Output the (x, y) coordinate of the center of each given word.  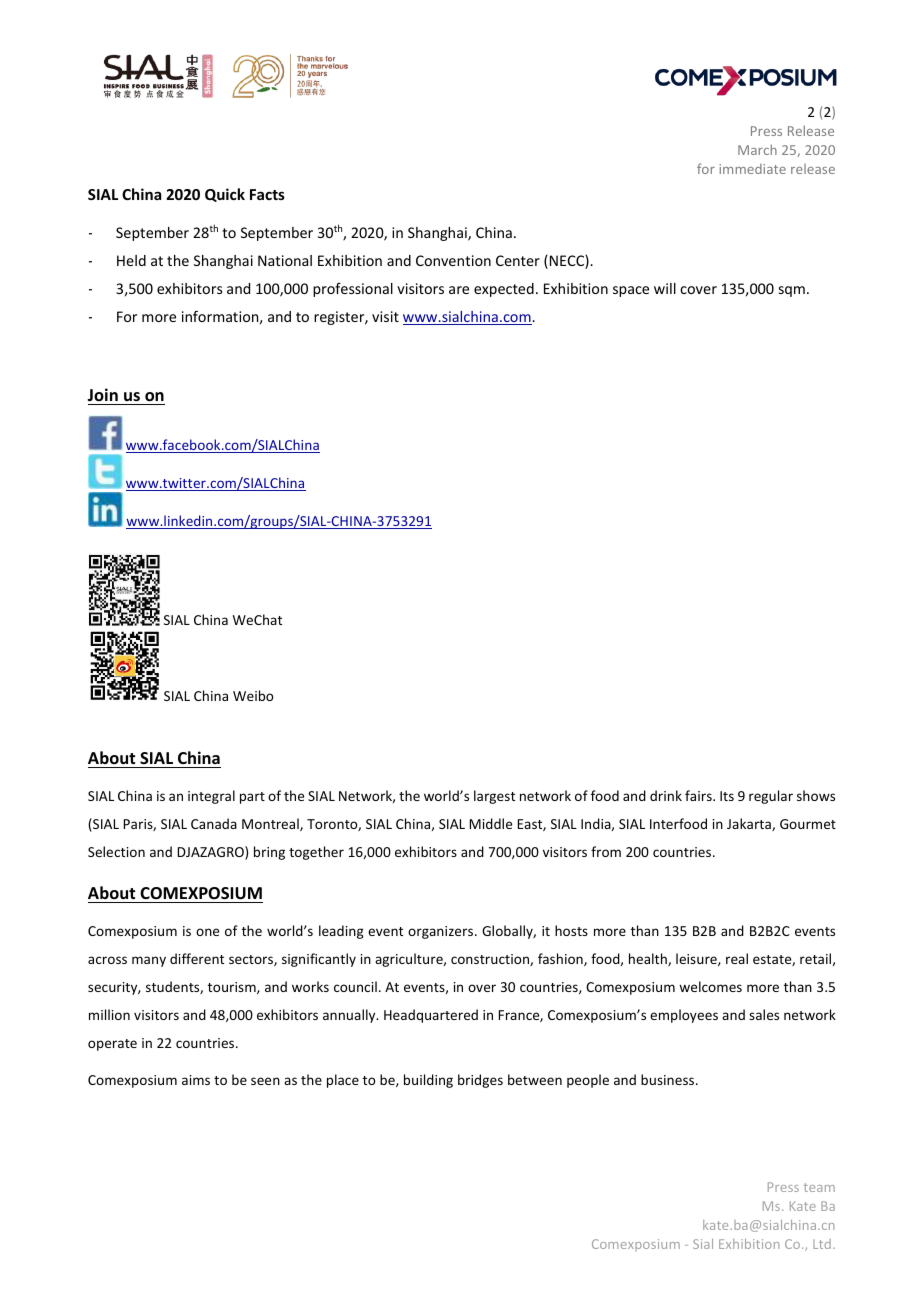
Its (727, 796)
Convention (453, 260)
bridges (480, 1081)
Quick (225, 195)
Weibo (253, 695)
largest (494, 797)
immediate (752, 169)
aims (196, 1080)
